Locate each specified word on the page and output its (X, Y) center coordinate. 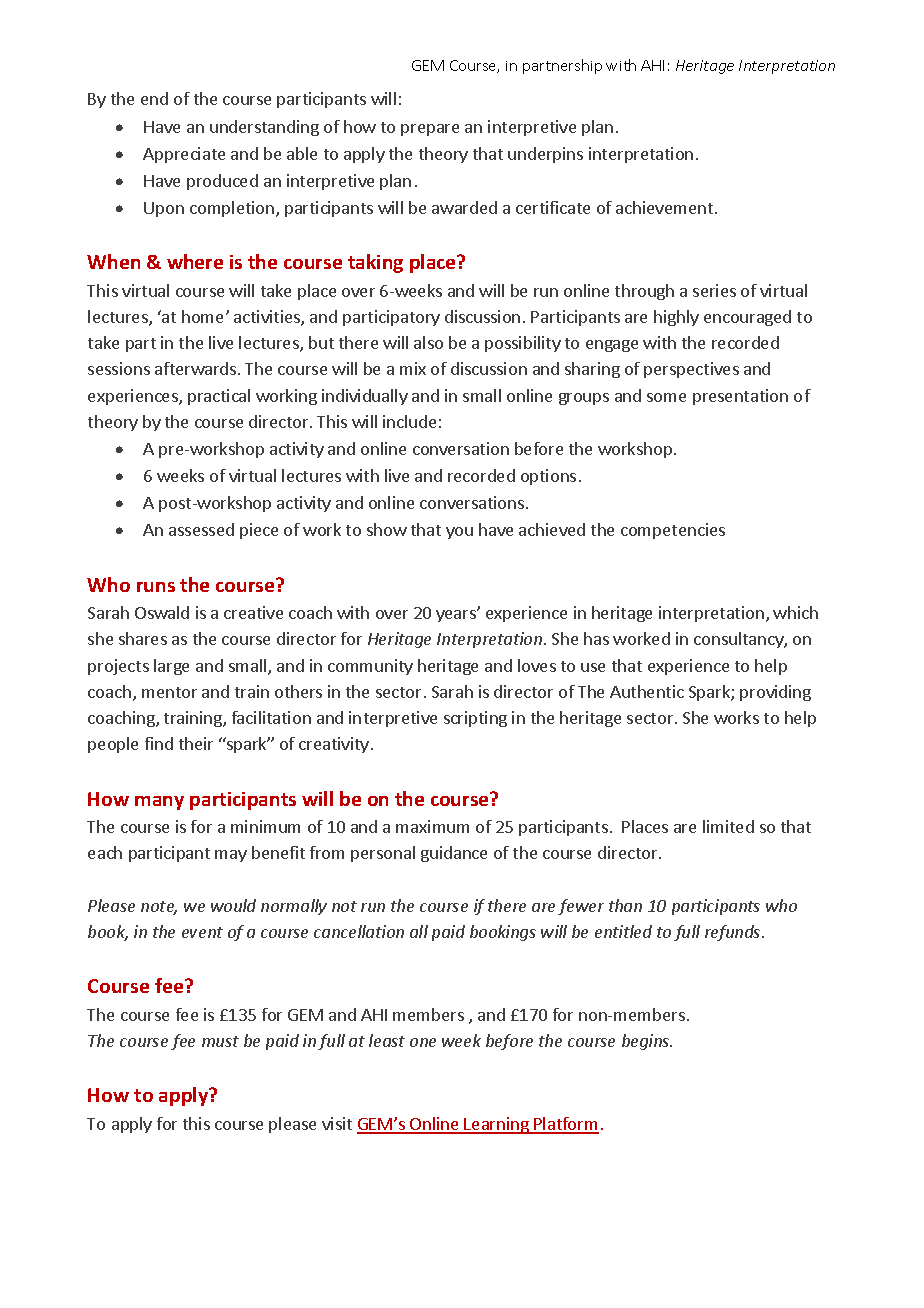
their (196, 743)
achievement (666, 207)
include (409, 421)
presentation (740, 397)
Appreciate (184, 155)
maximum (432, 826)
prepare (430, 130)
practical (219, 397)
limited (728, 826)
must (220, 1041)
